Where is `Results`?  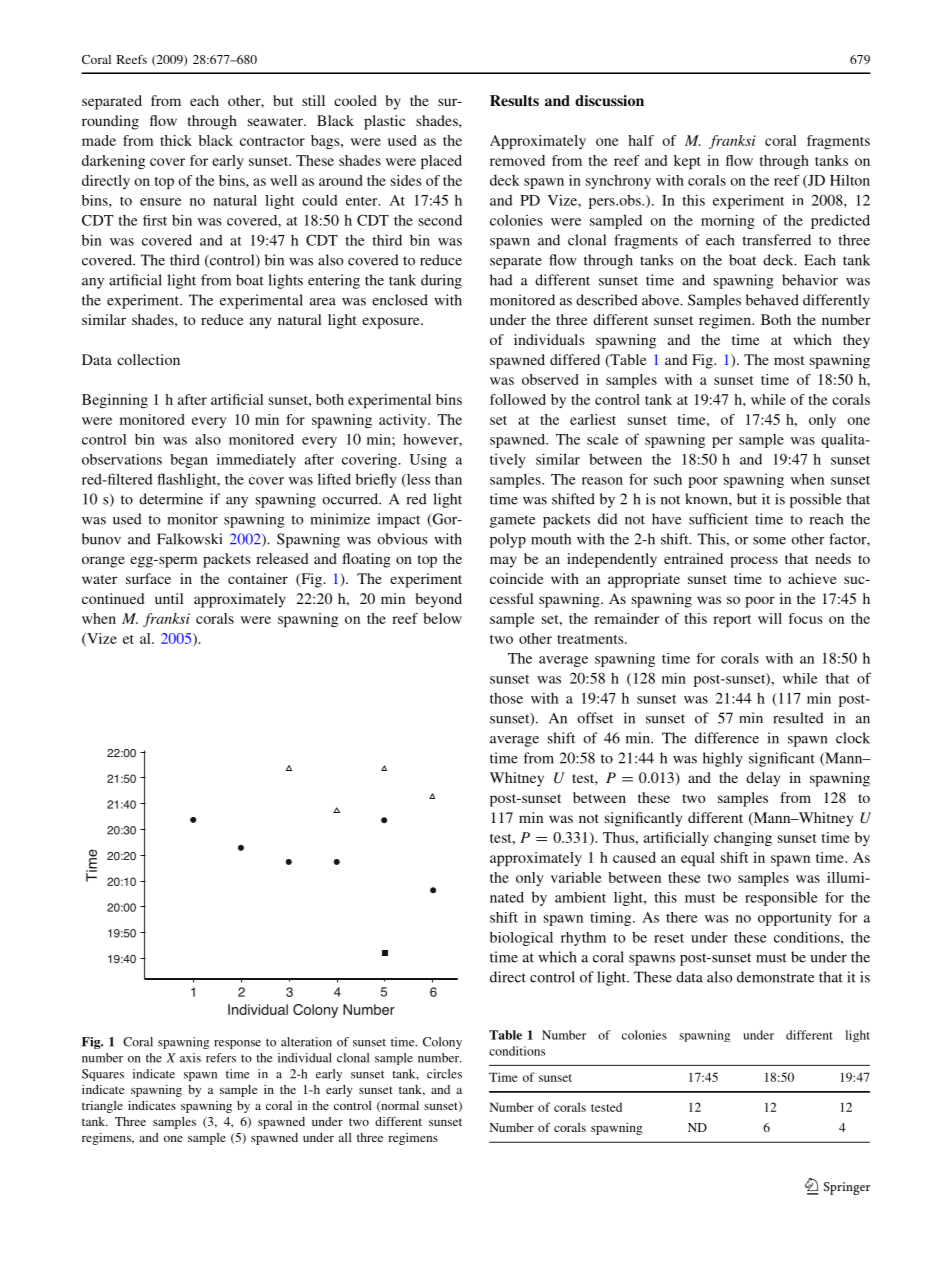
Results is located at coordinates (514, 100).
